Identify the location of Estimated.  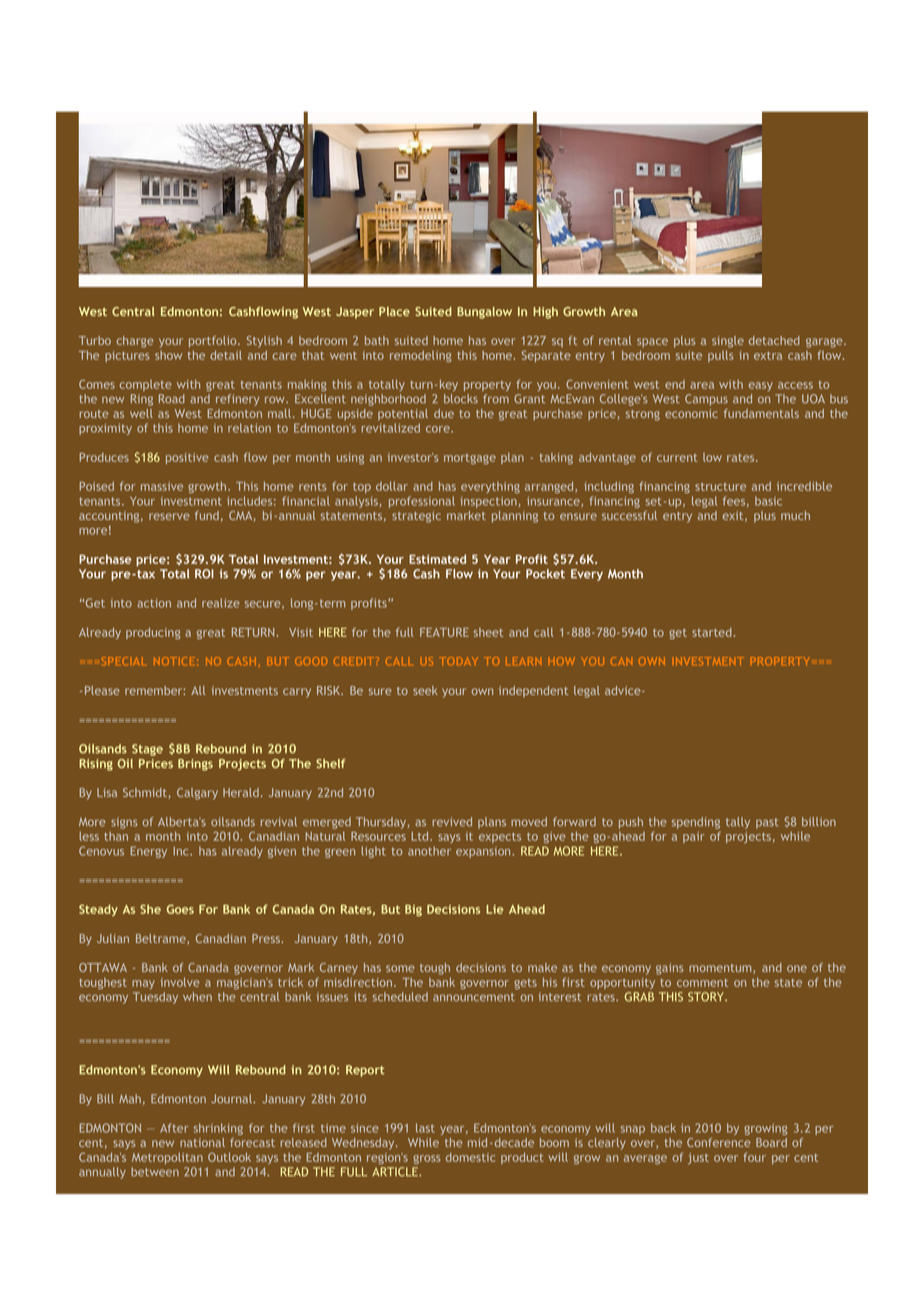
(437, 559).
